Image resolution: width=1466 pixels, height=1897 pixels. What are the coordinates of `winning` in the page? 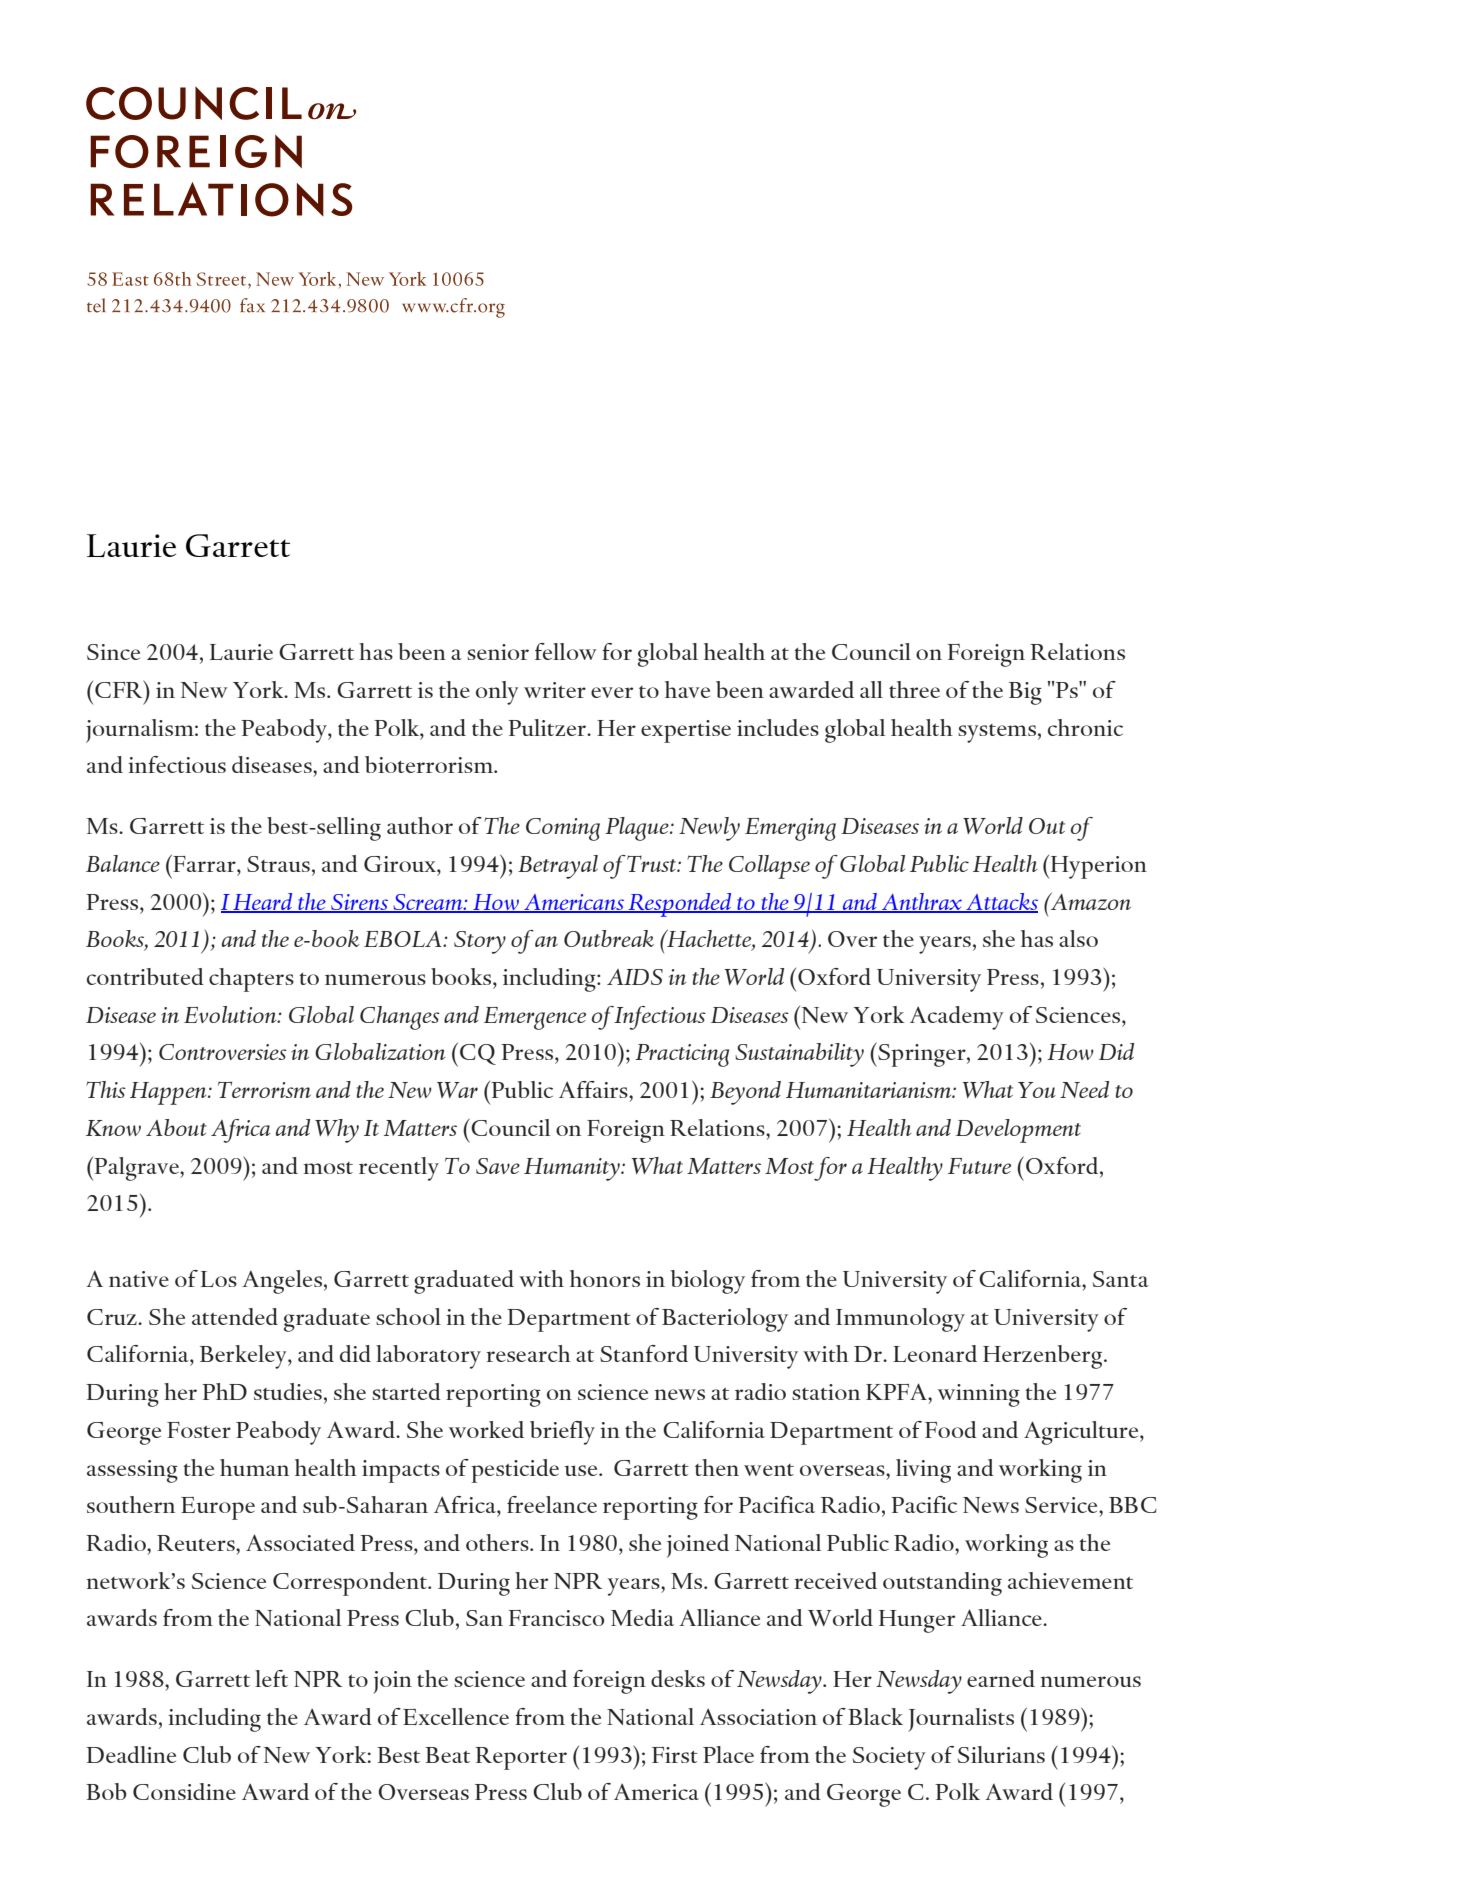 It's located at (979, 1395).
